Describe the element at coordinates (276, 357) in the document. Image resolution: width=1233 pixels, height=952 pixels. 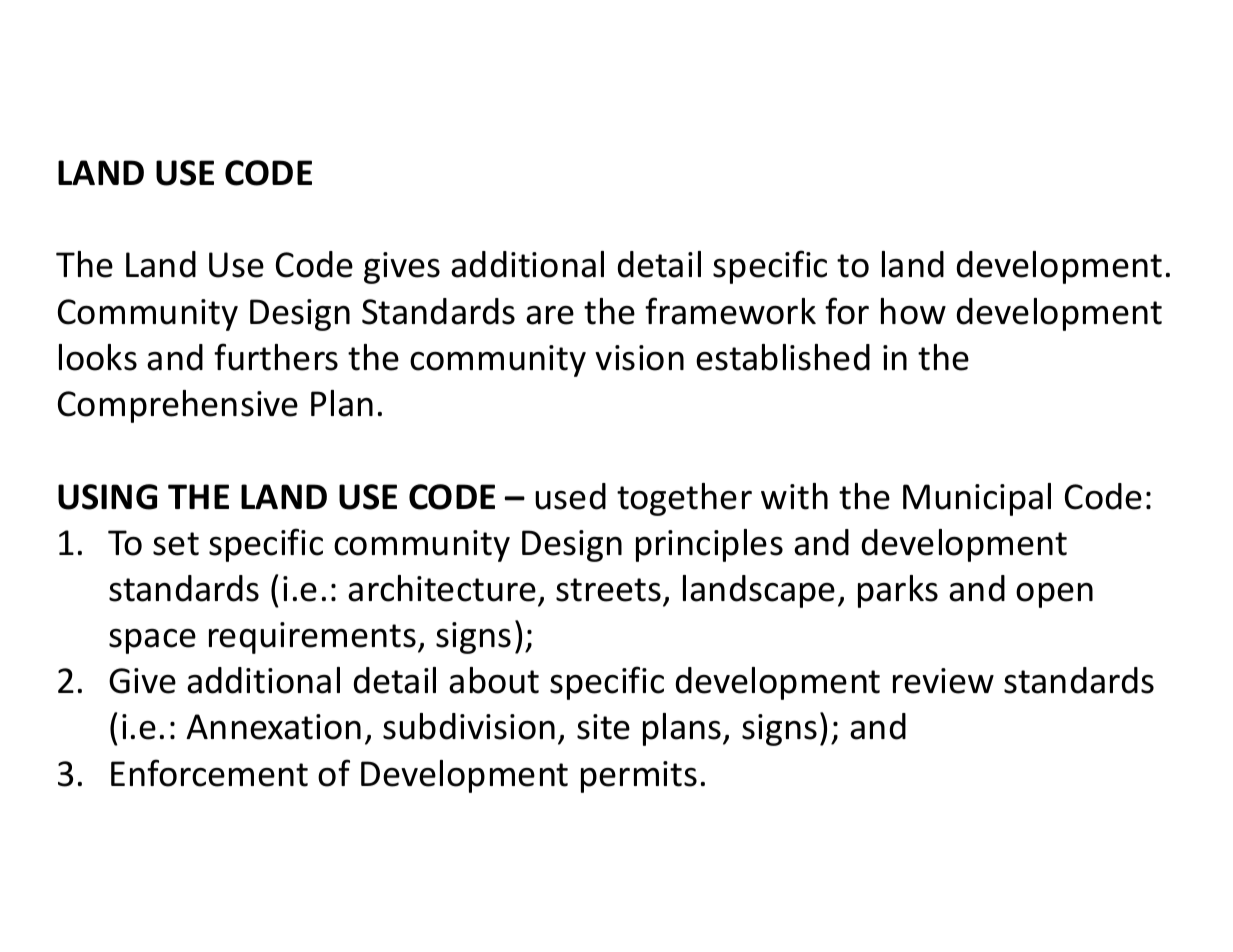
I see `furthers` at that location.
